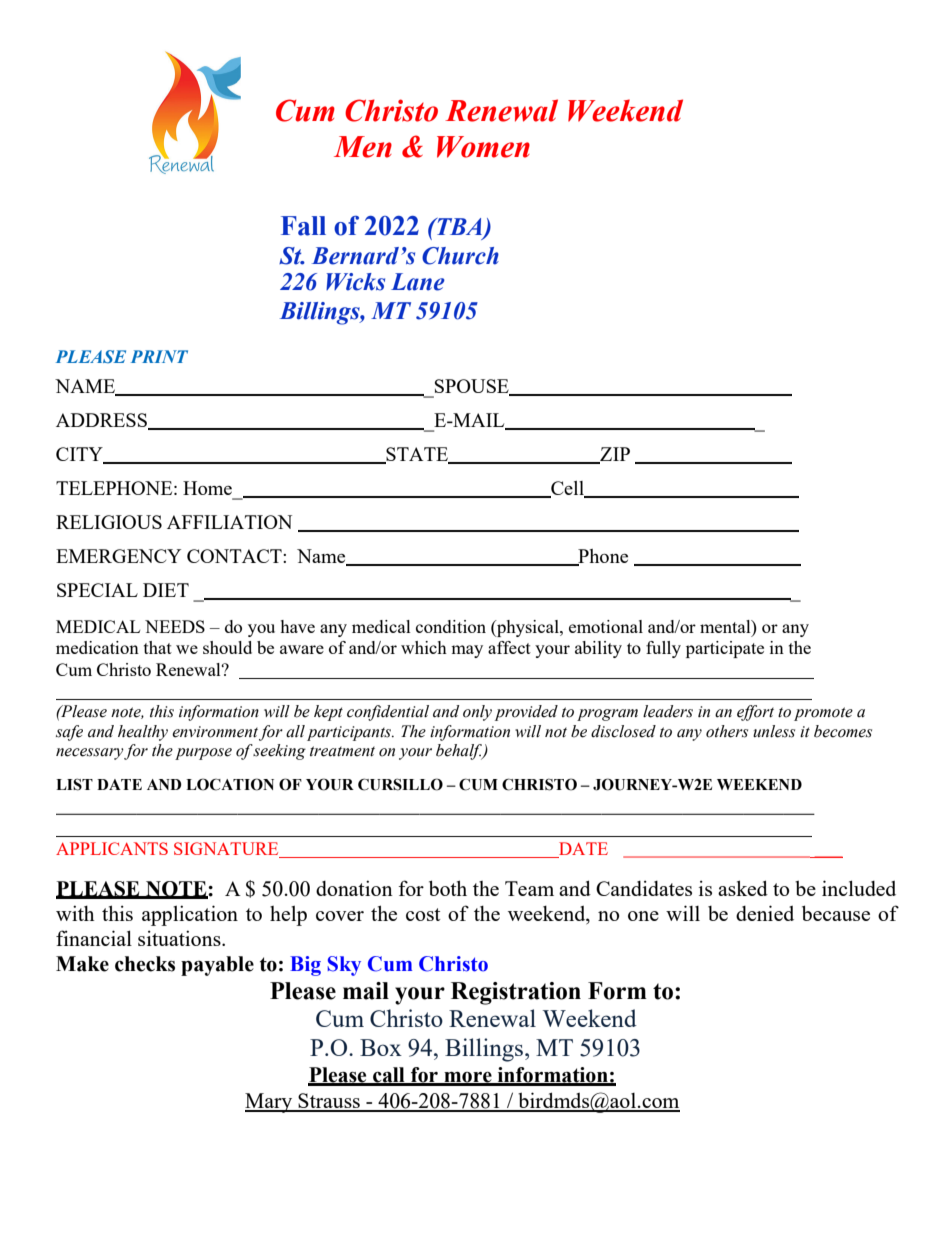 This image has width=952, height=1233. I want to click on TBA, so click(460, 227).
